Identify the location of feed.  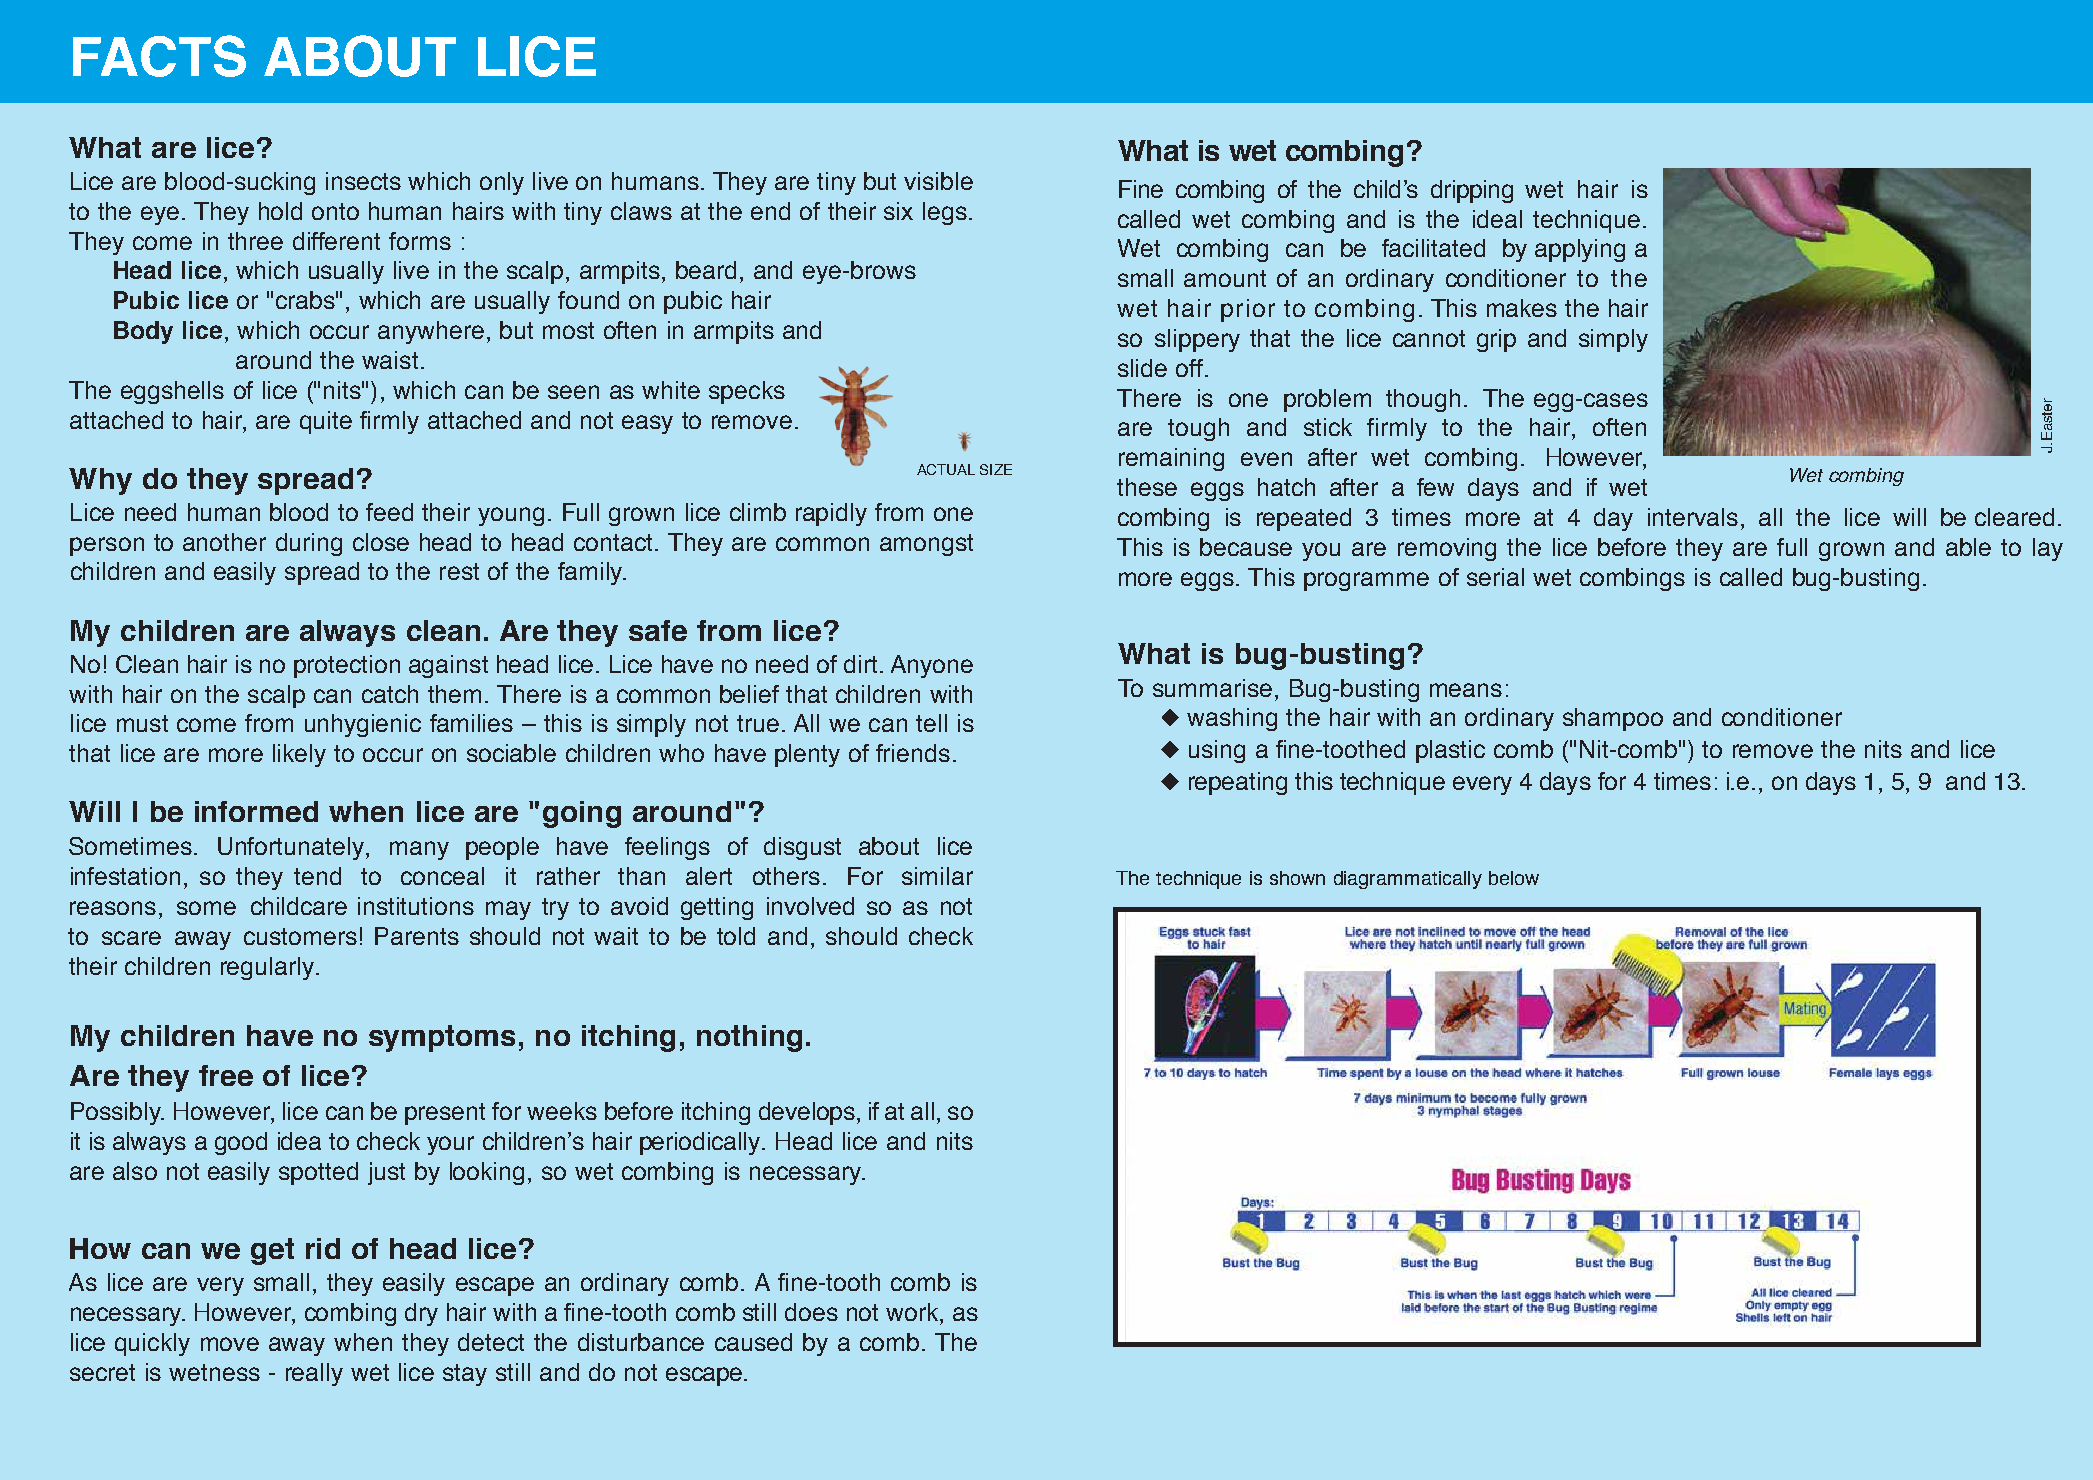
(389, 512).
